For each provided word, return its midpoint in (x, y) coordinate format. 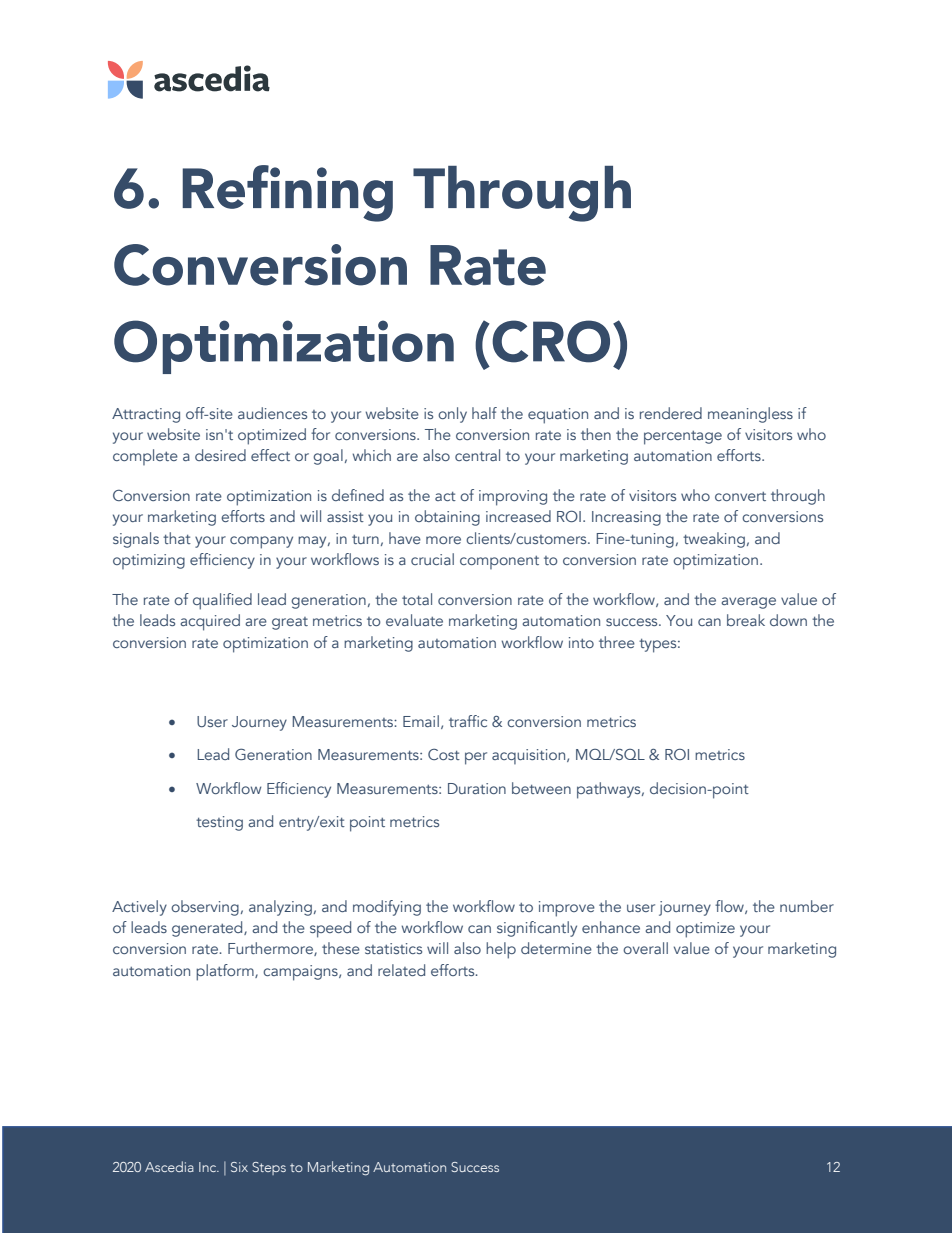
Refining (287, 193)
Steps (269, 1168)
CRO (551, 341)
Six (239, 1167)
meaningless (750, 415)
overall (645, 948)
